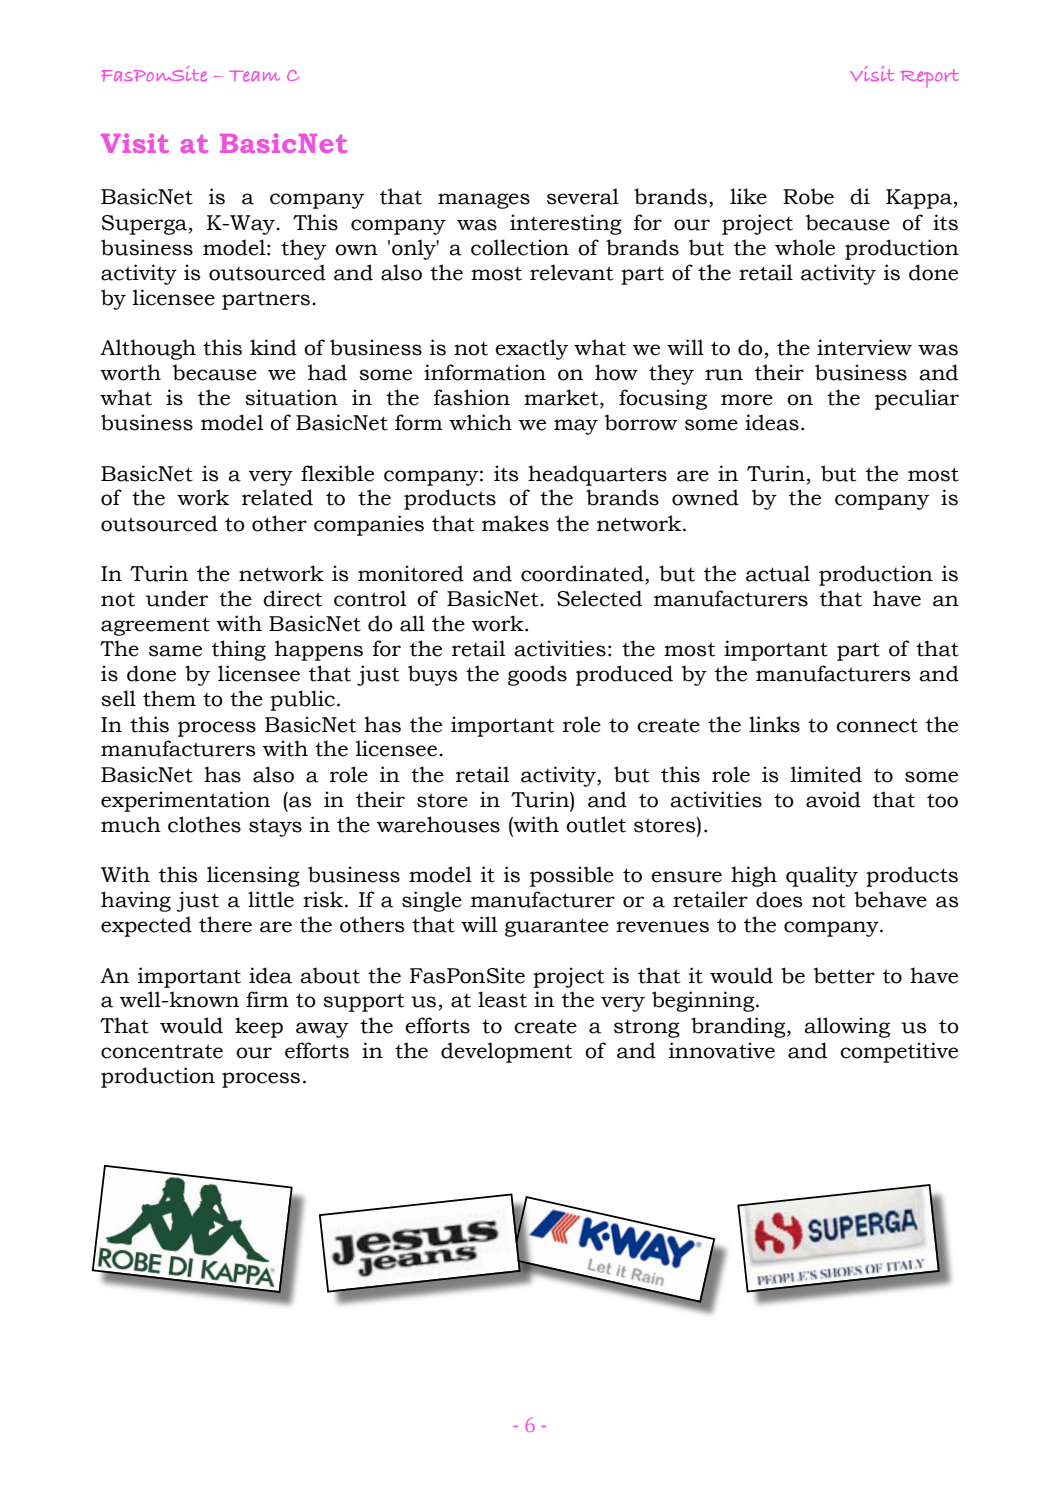 This screenshot has height=1500, width=1060. I want to click on situation, so click(291, 397).
